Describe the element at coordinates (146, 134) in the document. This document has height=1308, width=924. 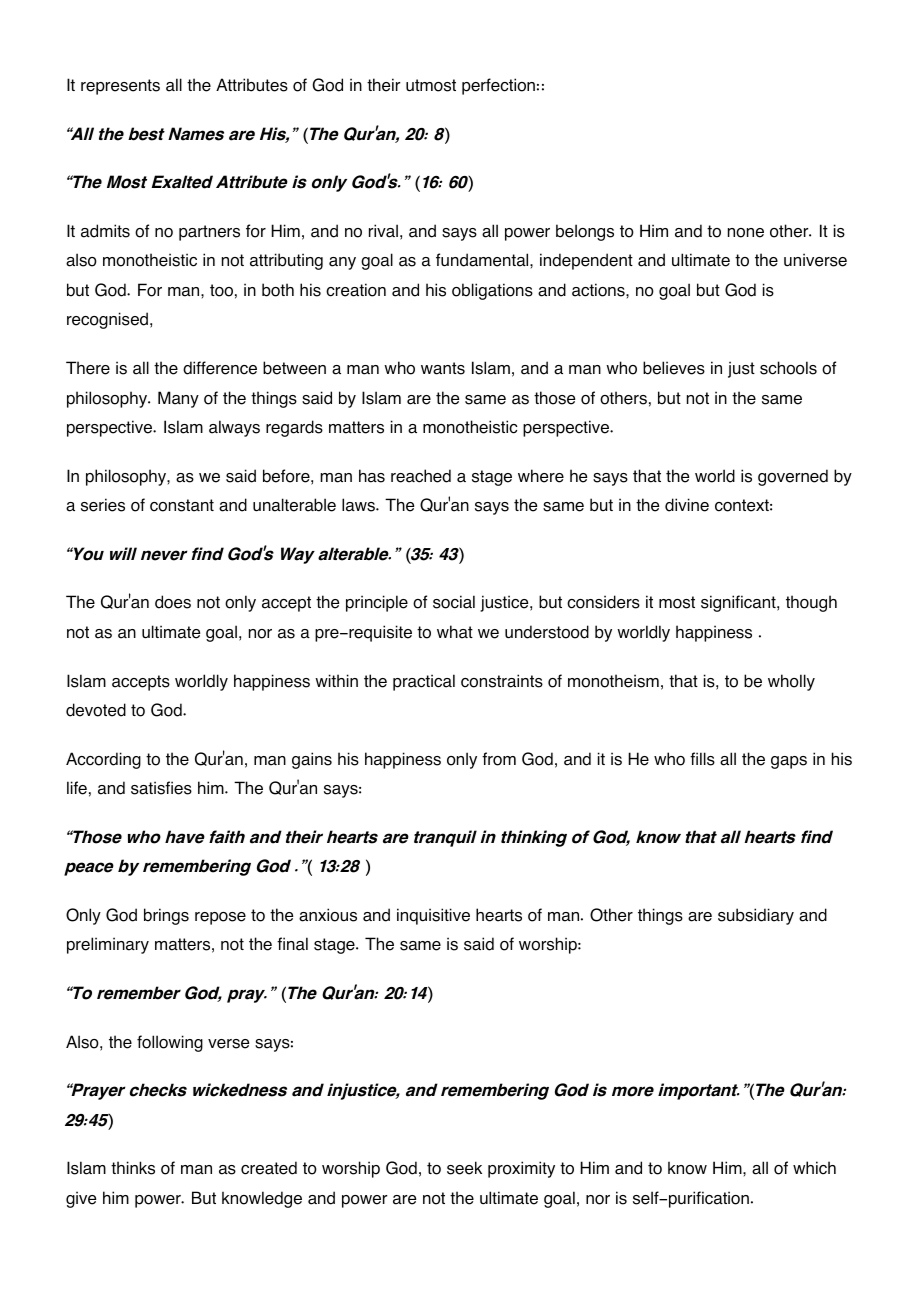
I see `best` at that location.
